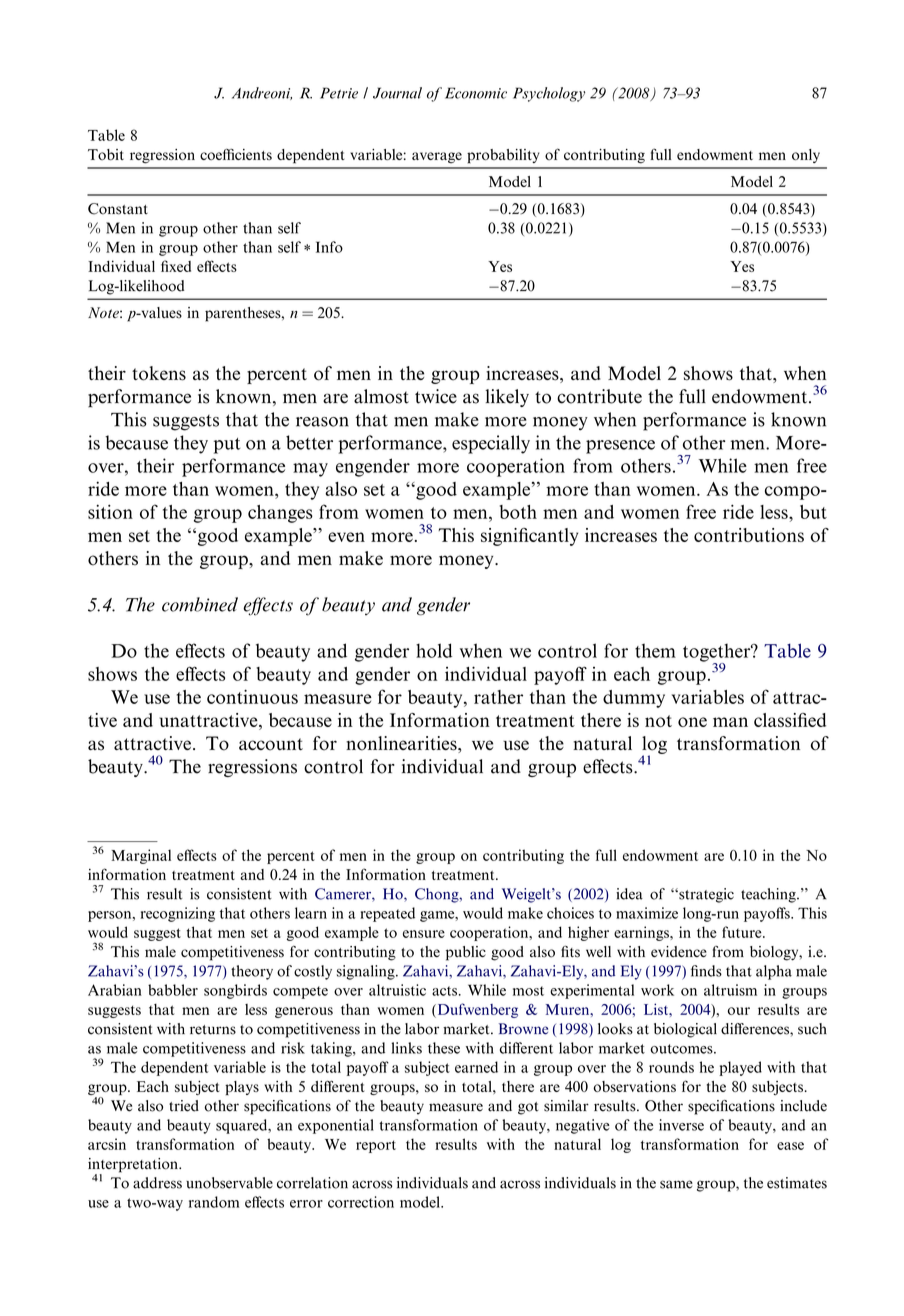 This screenshot has width=904, height=1316. What do you see at coordinates (106, 155) in the screenshot?
I see `Tobit` at bounding box center [106, 155].
